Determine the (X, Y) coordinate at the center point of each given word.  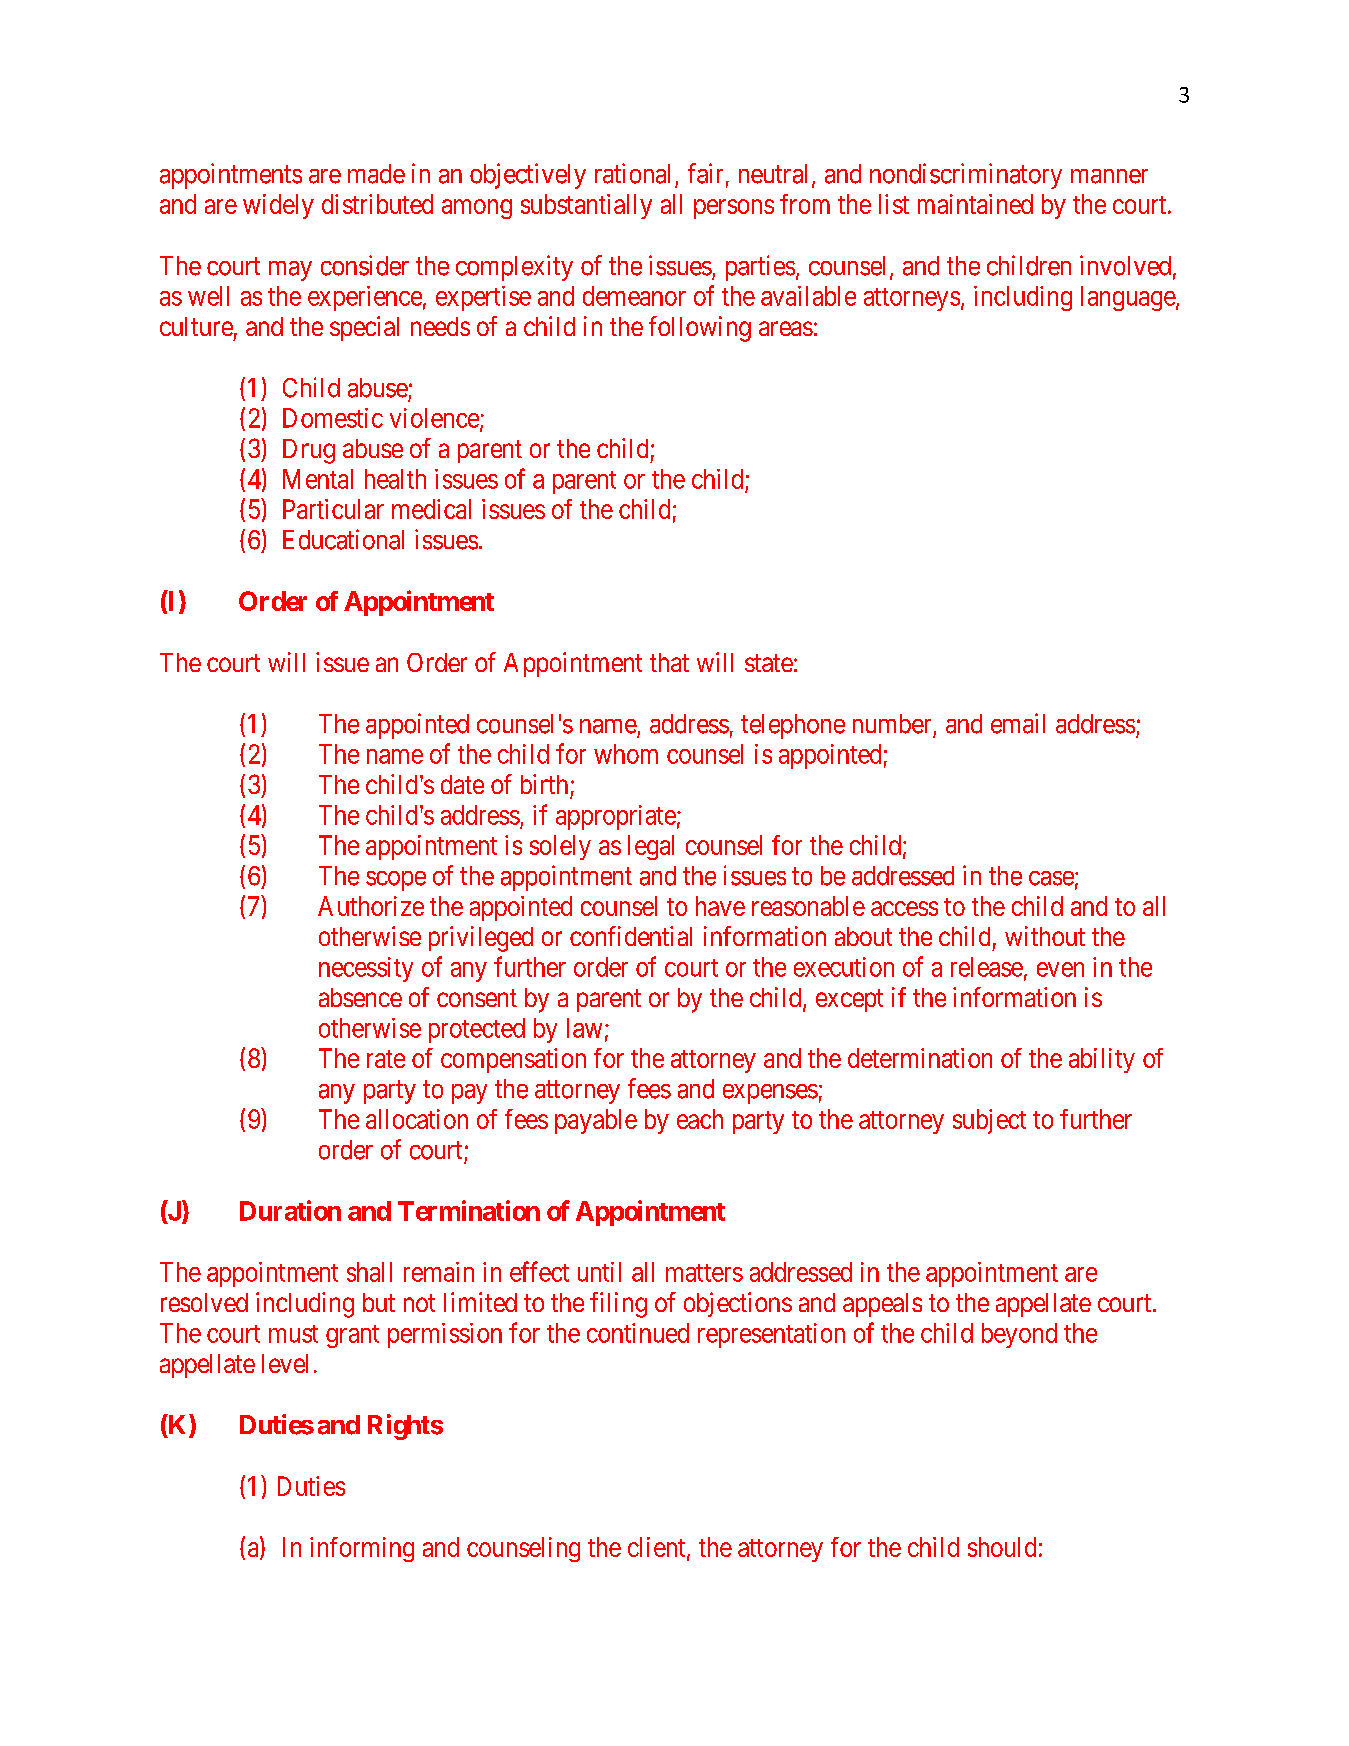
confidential (631, 936)
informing (362, 1549)
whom (626, 754)
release (987, 967)
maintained (975, 204)
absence (360, 997)
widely (278, 206)
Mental (318, 479)
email (1018, 723)
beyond (1019, 1335)
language (1129, 298)
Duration (290, 1210)
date (462, 784)
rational (632, 173)
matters (704, 1273)
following (700, 329)
